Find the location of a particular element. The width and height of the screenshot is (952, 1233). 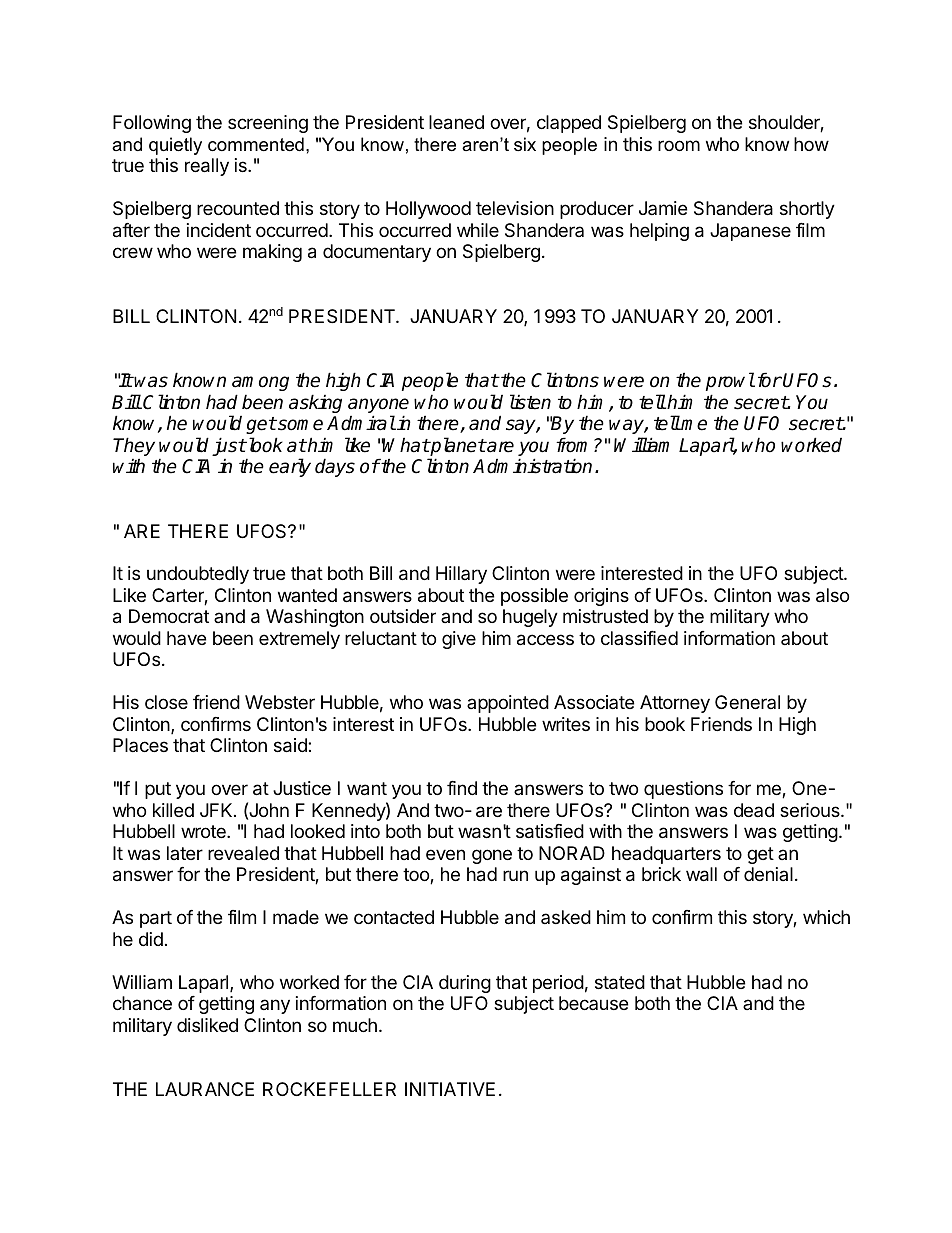

how is located at coordinates (811, 144).
